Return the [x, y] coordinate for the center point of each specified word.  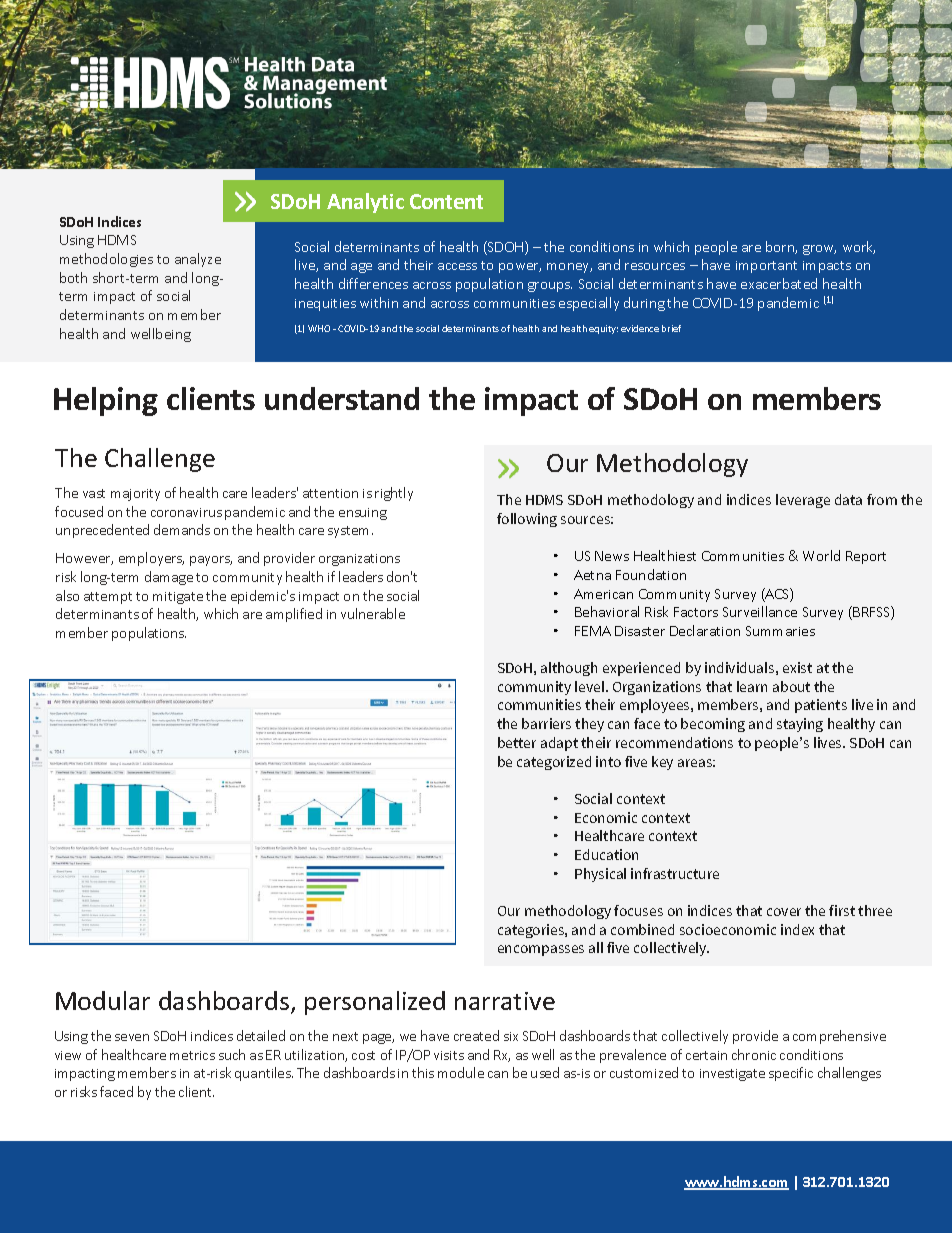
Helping [106, 401]
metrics [192, 1055]
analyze [198, 260]
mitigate [178, 598]
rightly [394, 494]
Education [606, 854]
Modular [103, 1000]
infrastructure [675, 873]
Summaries [780, 631]
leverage [803, 501]
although [569, 669]
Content [446, 201]
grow [819, 250]
